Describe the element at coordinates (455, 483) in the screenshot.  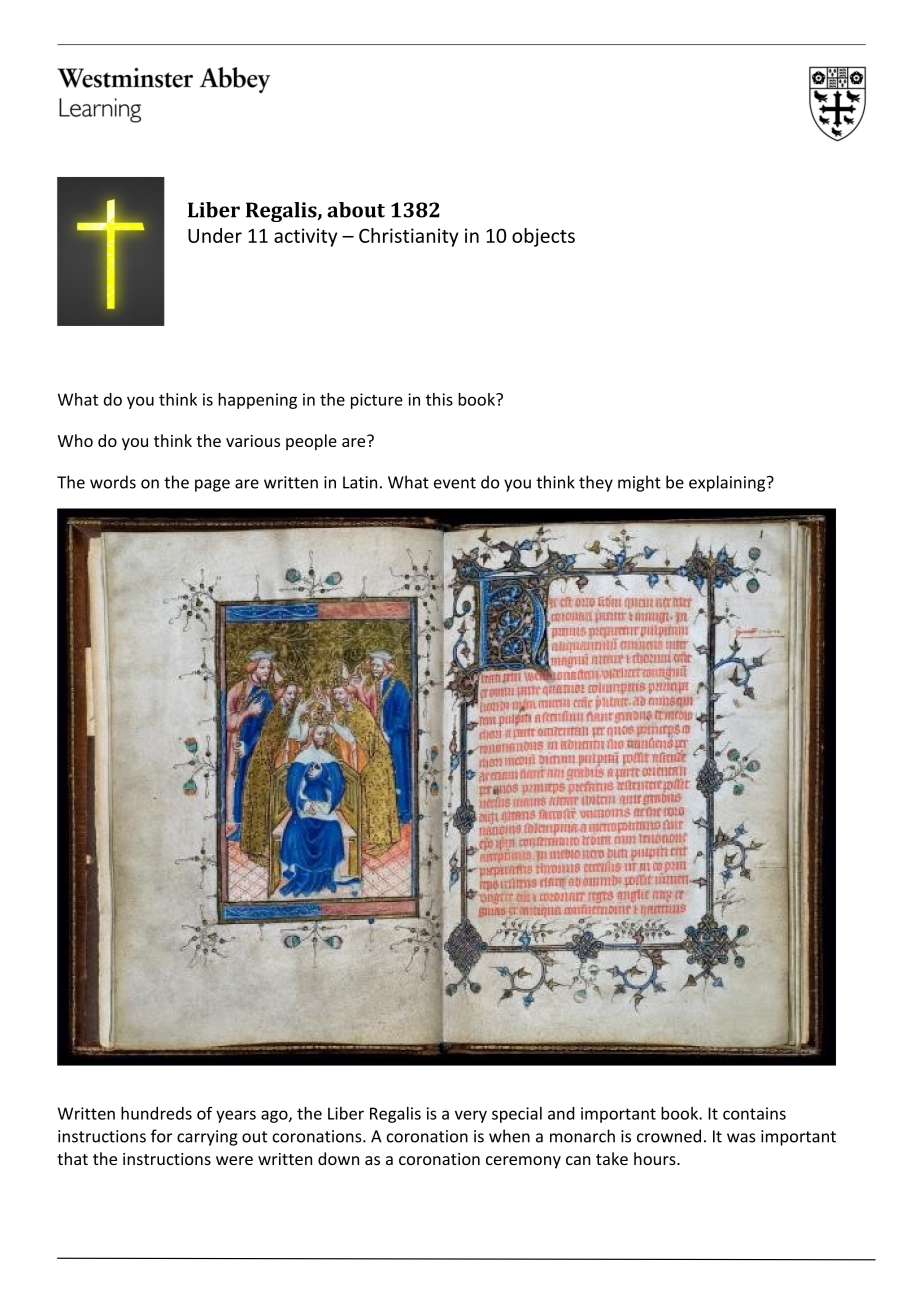
I see `event` at that location.
